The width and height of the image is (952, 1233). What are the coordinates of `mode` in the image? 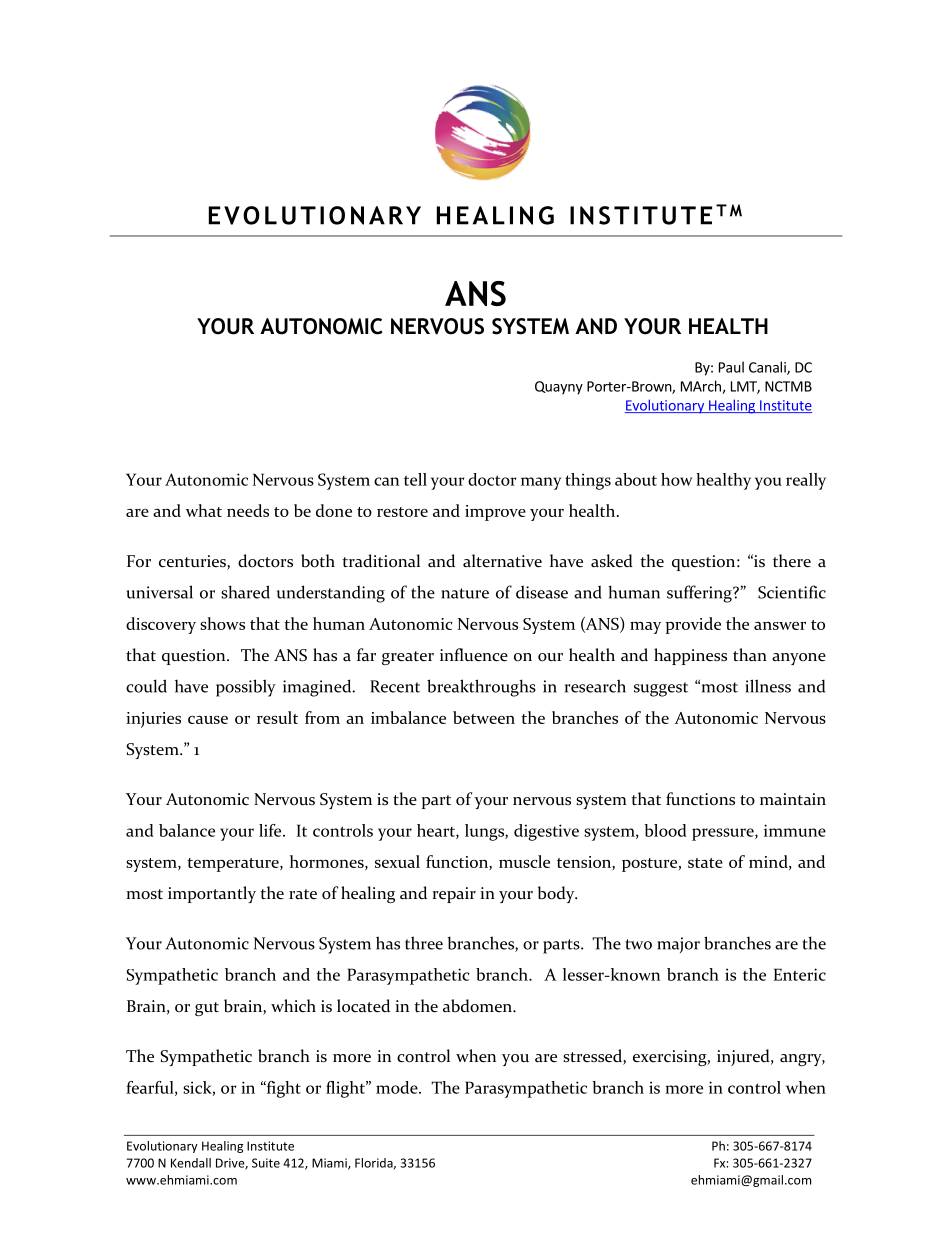 It's located at (398, 1087).
